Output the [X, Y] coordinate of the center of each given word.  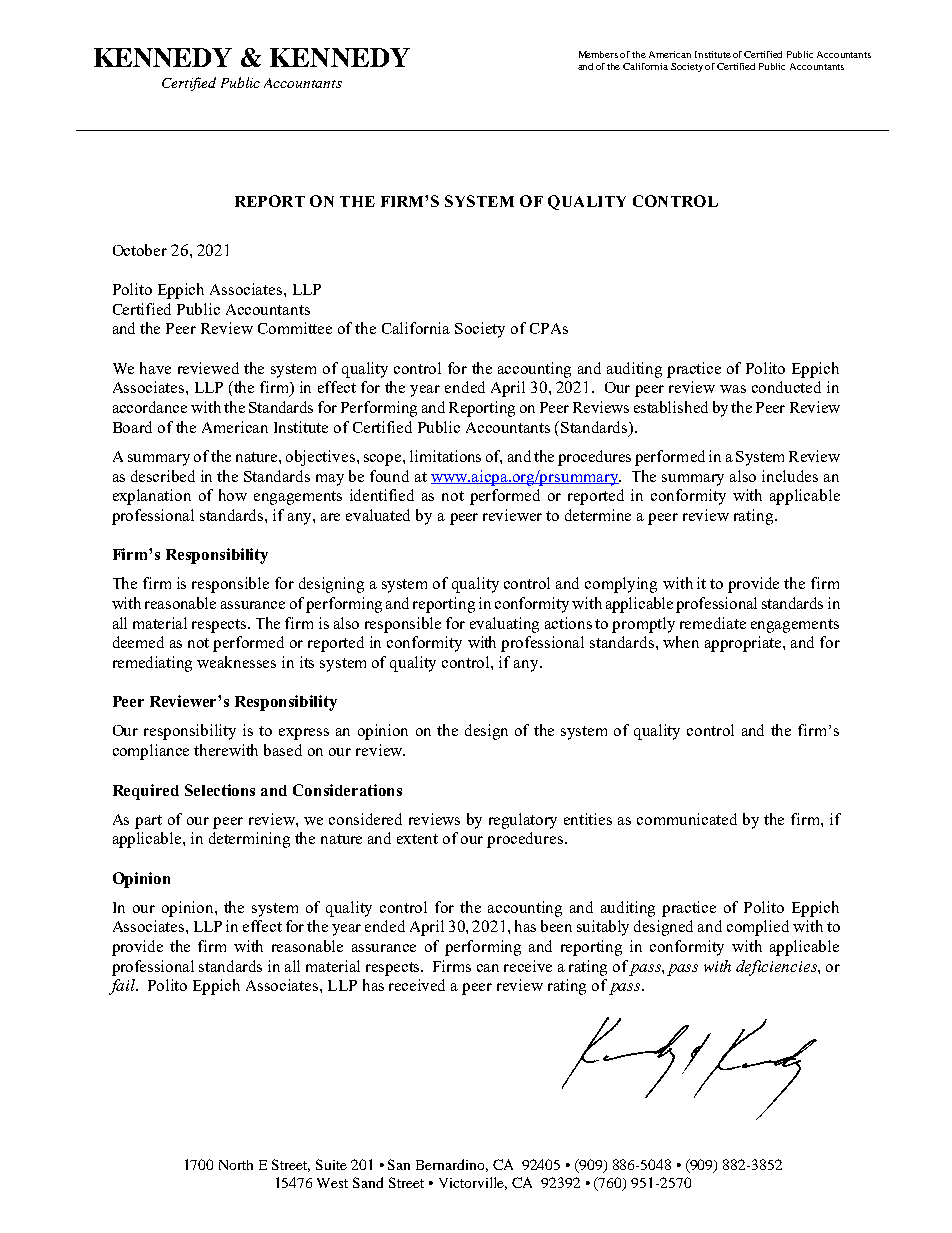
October [140, 250]
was [733, 389]
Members [598, 54]
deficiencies [777, 968]
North [236, 1165]
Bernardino [452, 1165]
